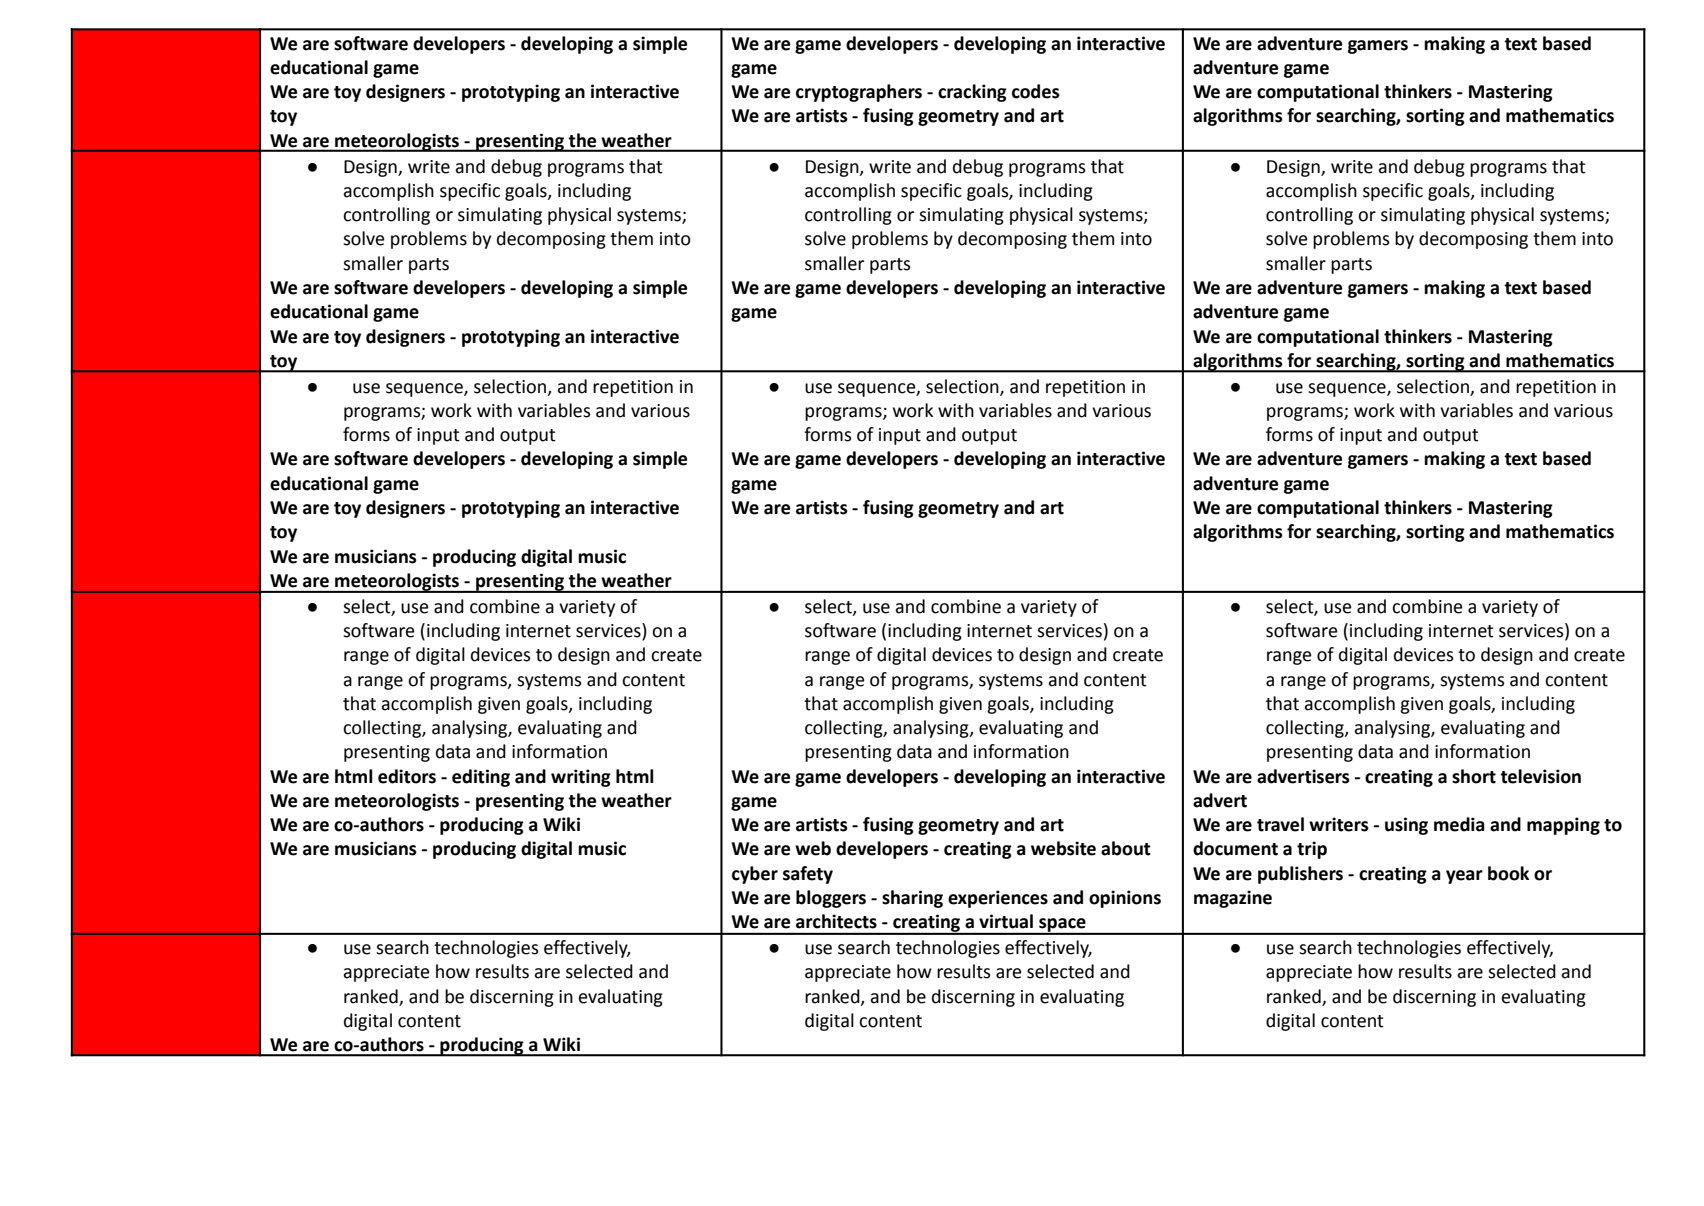  Describe the element at coordinates (972, 93) in the screenshot. I see `cracking` at that location.
